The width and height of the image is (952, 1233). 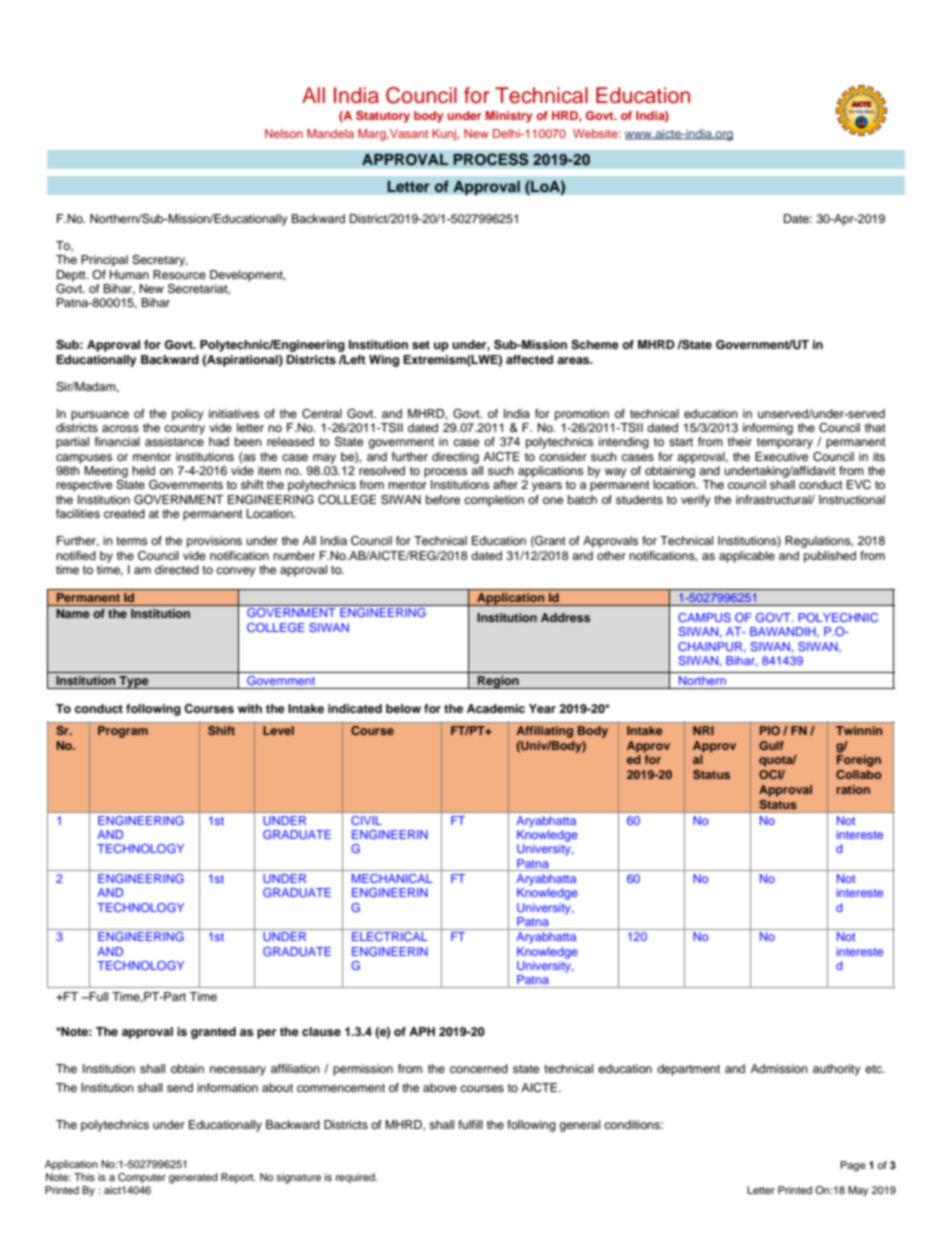 What do you see at coordinates (143, 470) in the image?
I see `held` at bounding box center [143, 470].
